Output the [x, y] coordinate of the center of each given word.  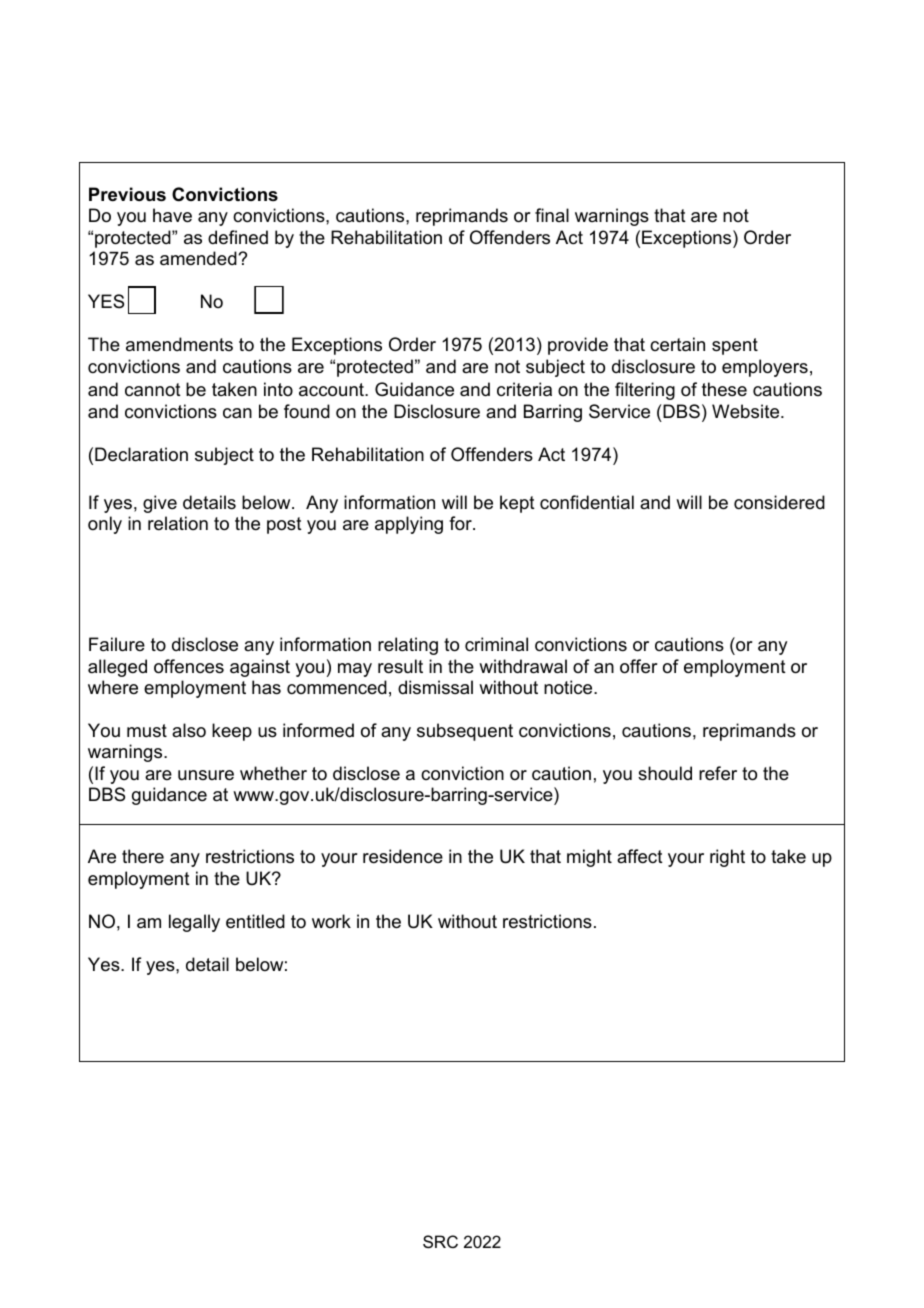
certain [677, 344]
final [552, 215]
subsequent [465, 732]
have [172, 215]
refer [718, 773]
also [189, 730]
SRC [440, 1241]
